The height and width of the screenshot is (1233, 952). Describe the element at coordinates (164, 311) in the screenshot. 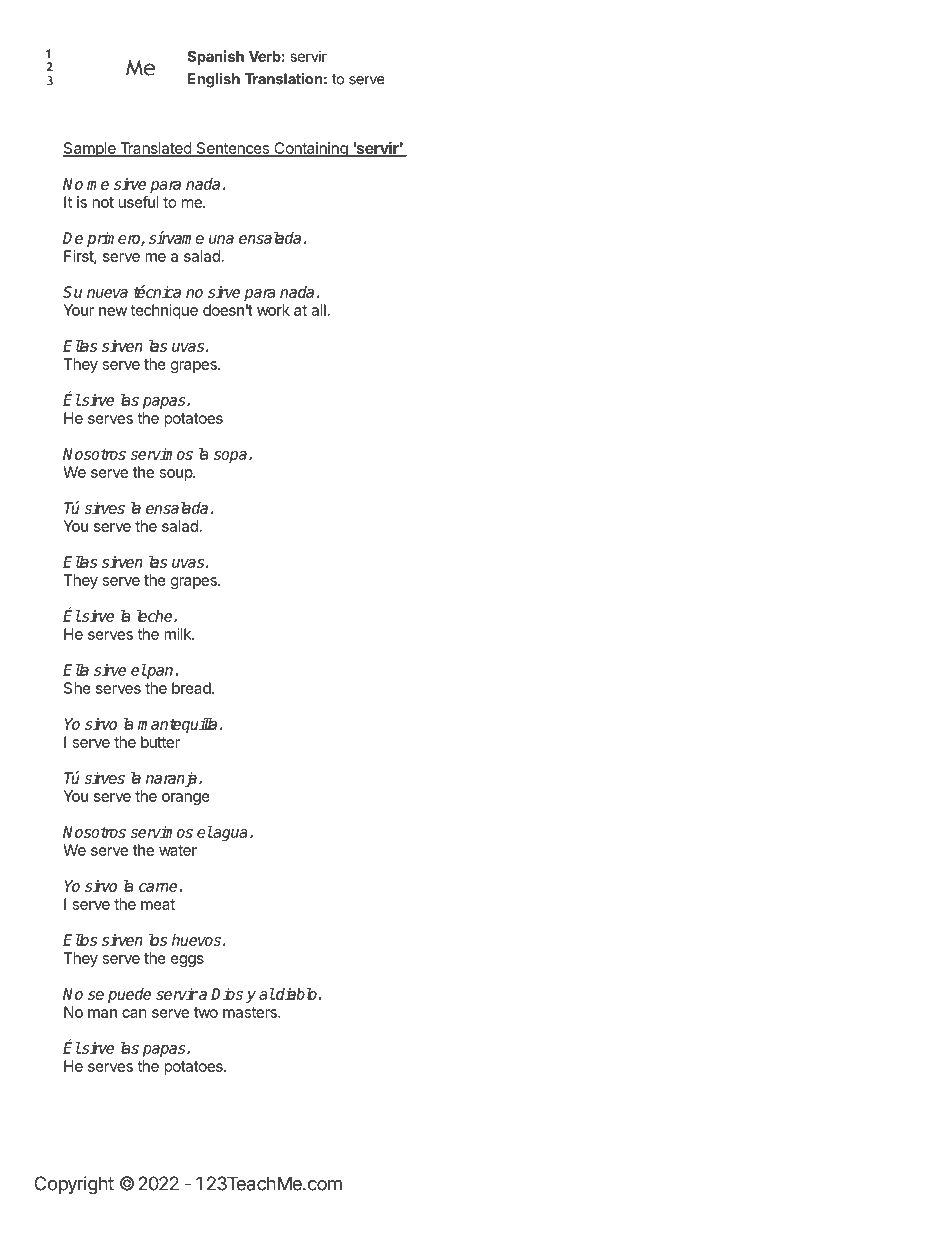

I see `technique` at that location.
